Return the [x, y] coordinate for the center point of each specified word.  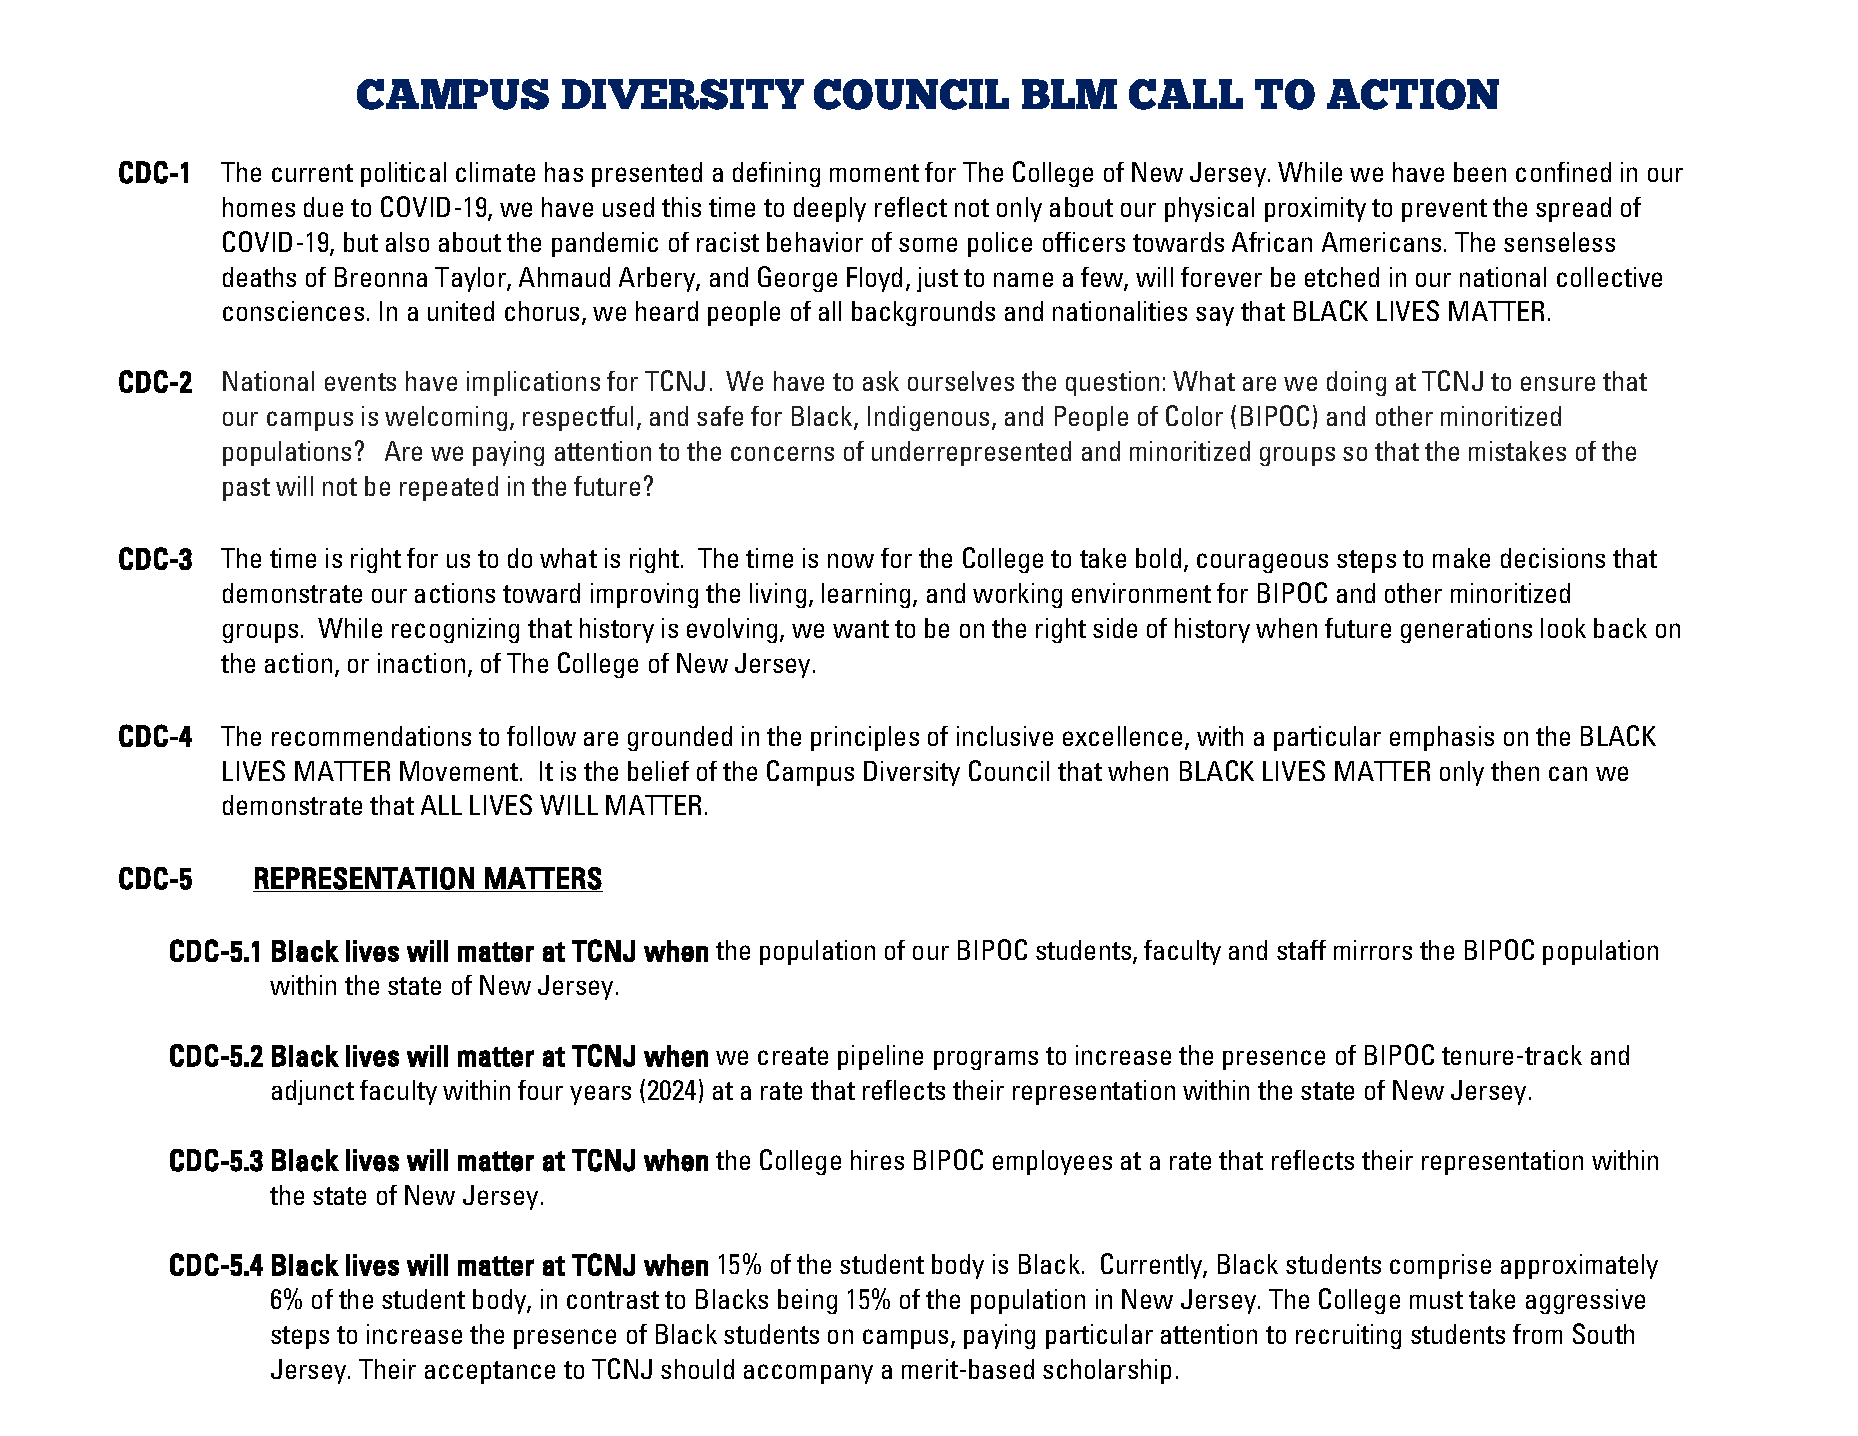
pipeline [880, 1057]
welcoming [446, 418]
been [1480, 172]
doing [1356, 383]
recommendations [371, 736]
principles [865, 738]
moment [874, 173]
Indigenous [928, 418]
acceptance [490, 1372]
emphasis [1442, 738]
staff [1301, 950]
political [403, 174]
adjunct [313, 1092]
